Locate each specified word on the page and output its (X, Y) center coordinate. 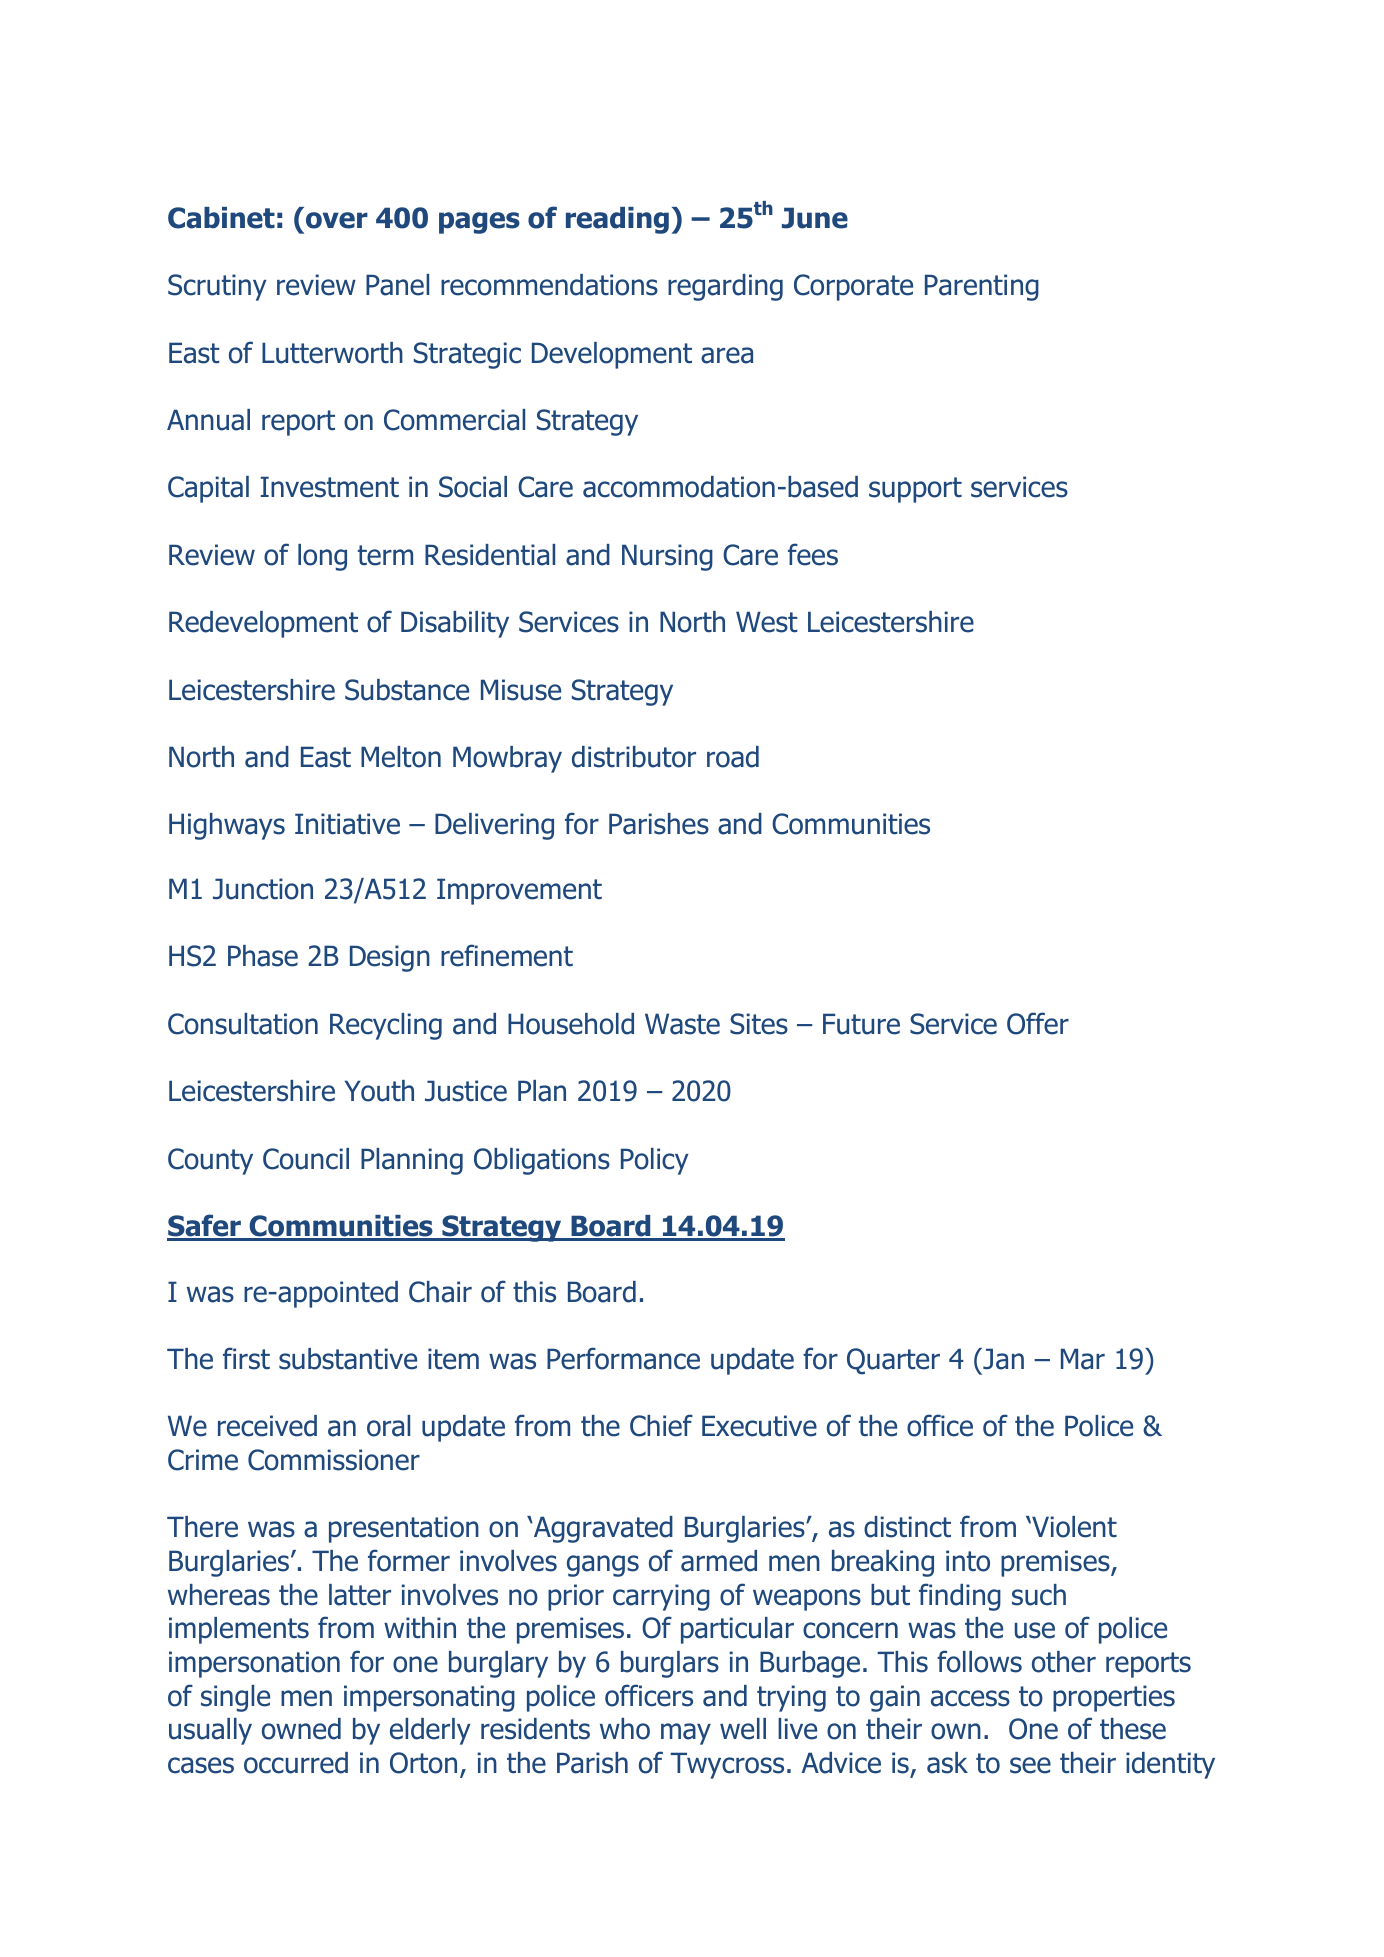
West (767, 622)
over (337, 220)
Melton (401, 757)
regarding (725, 287)
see (1030, 1765)
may (686, 1734)
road (733, 757)
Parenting (982, 287)
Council (306, 1159)
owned (301, 1729)
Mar (1083, 1359)
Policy (655, 1161)
